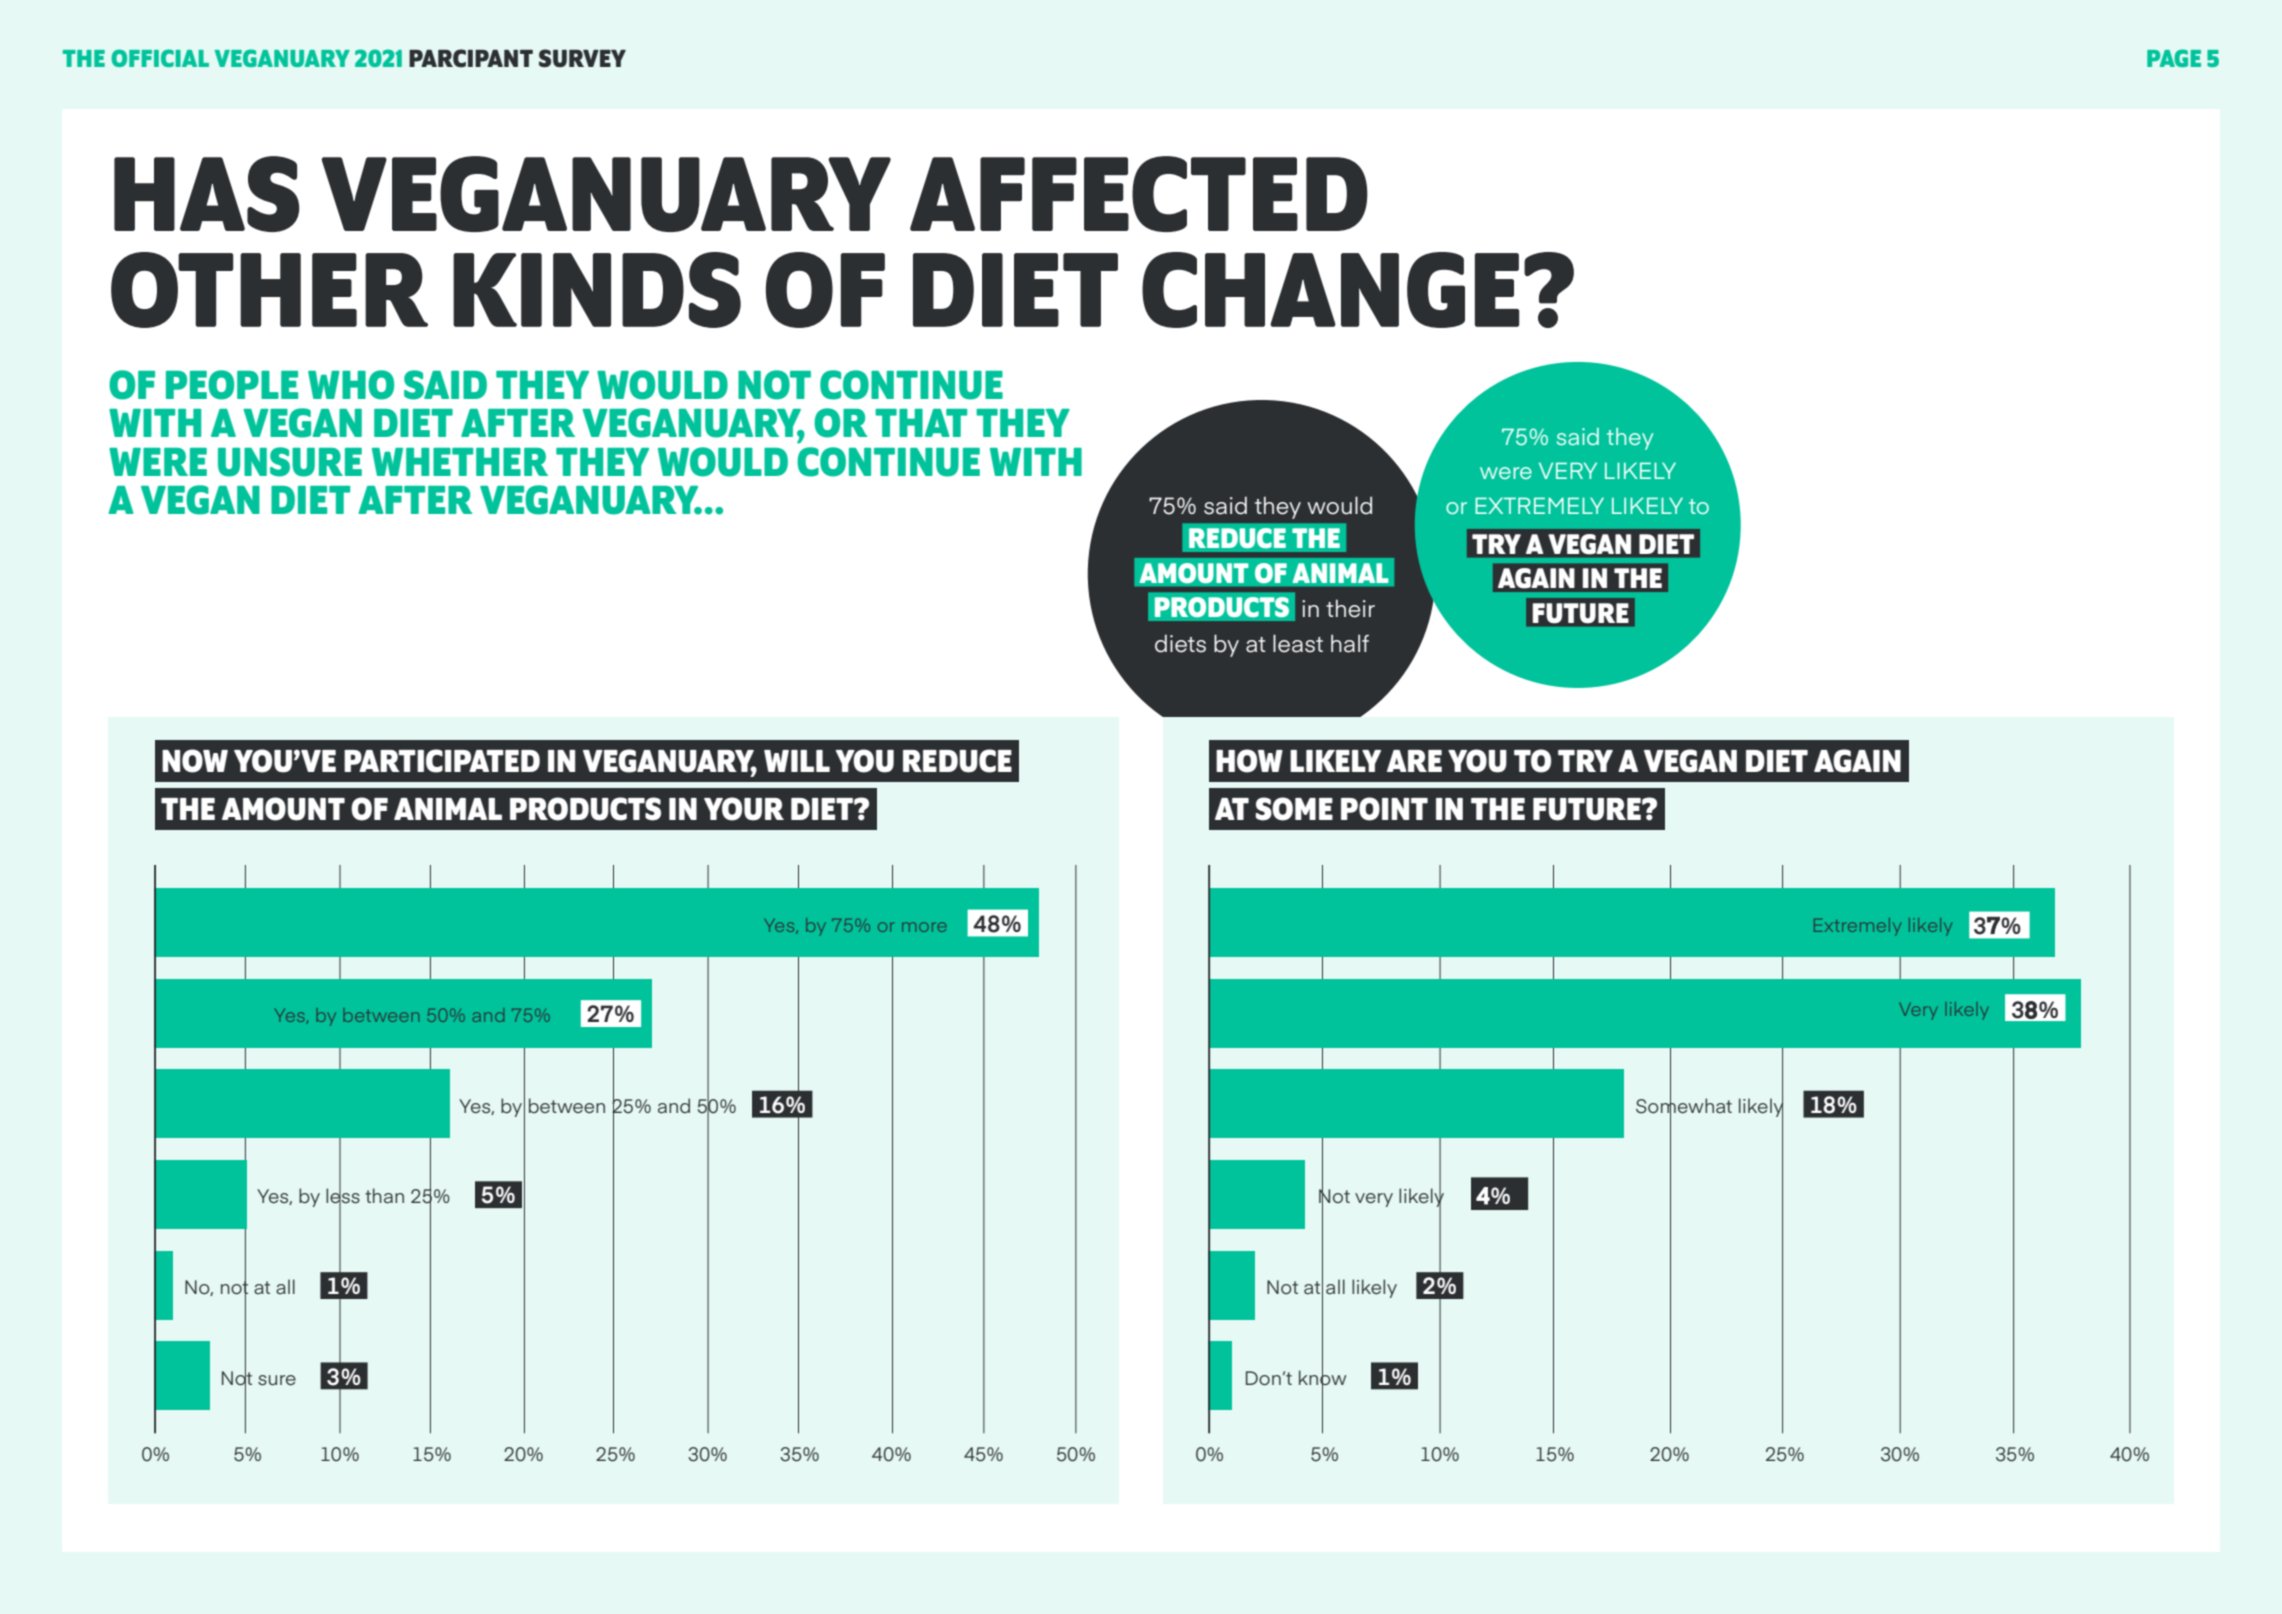  I want to click on HOW, so click(1249, 761).
